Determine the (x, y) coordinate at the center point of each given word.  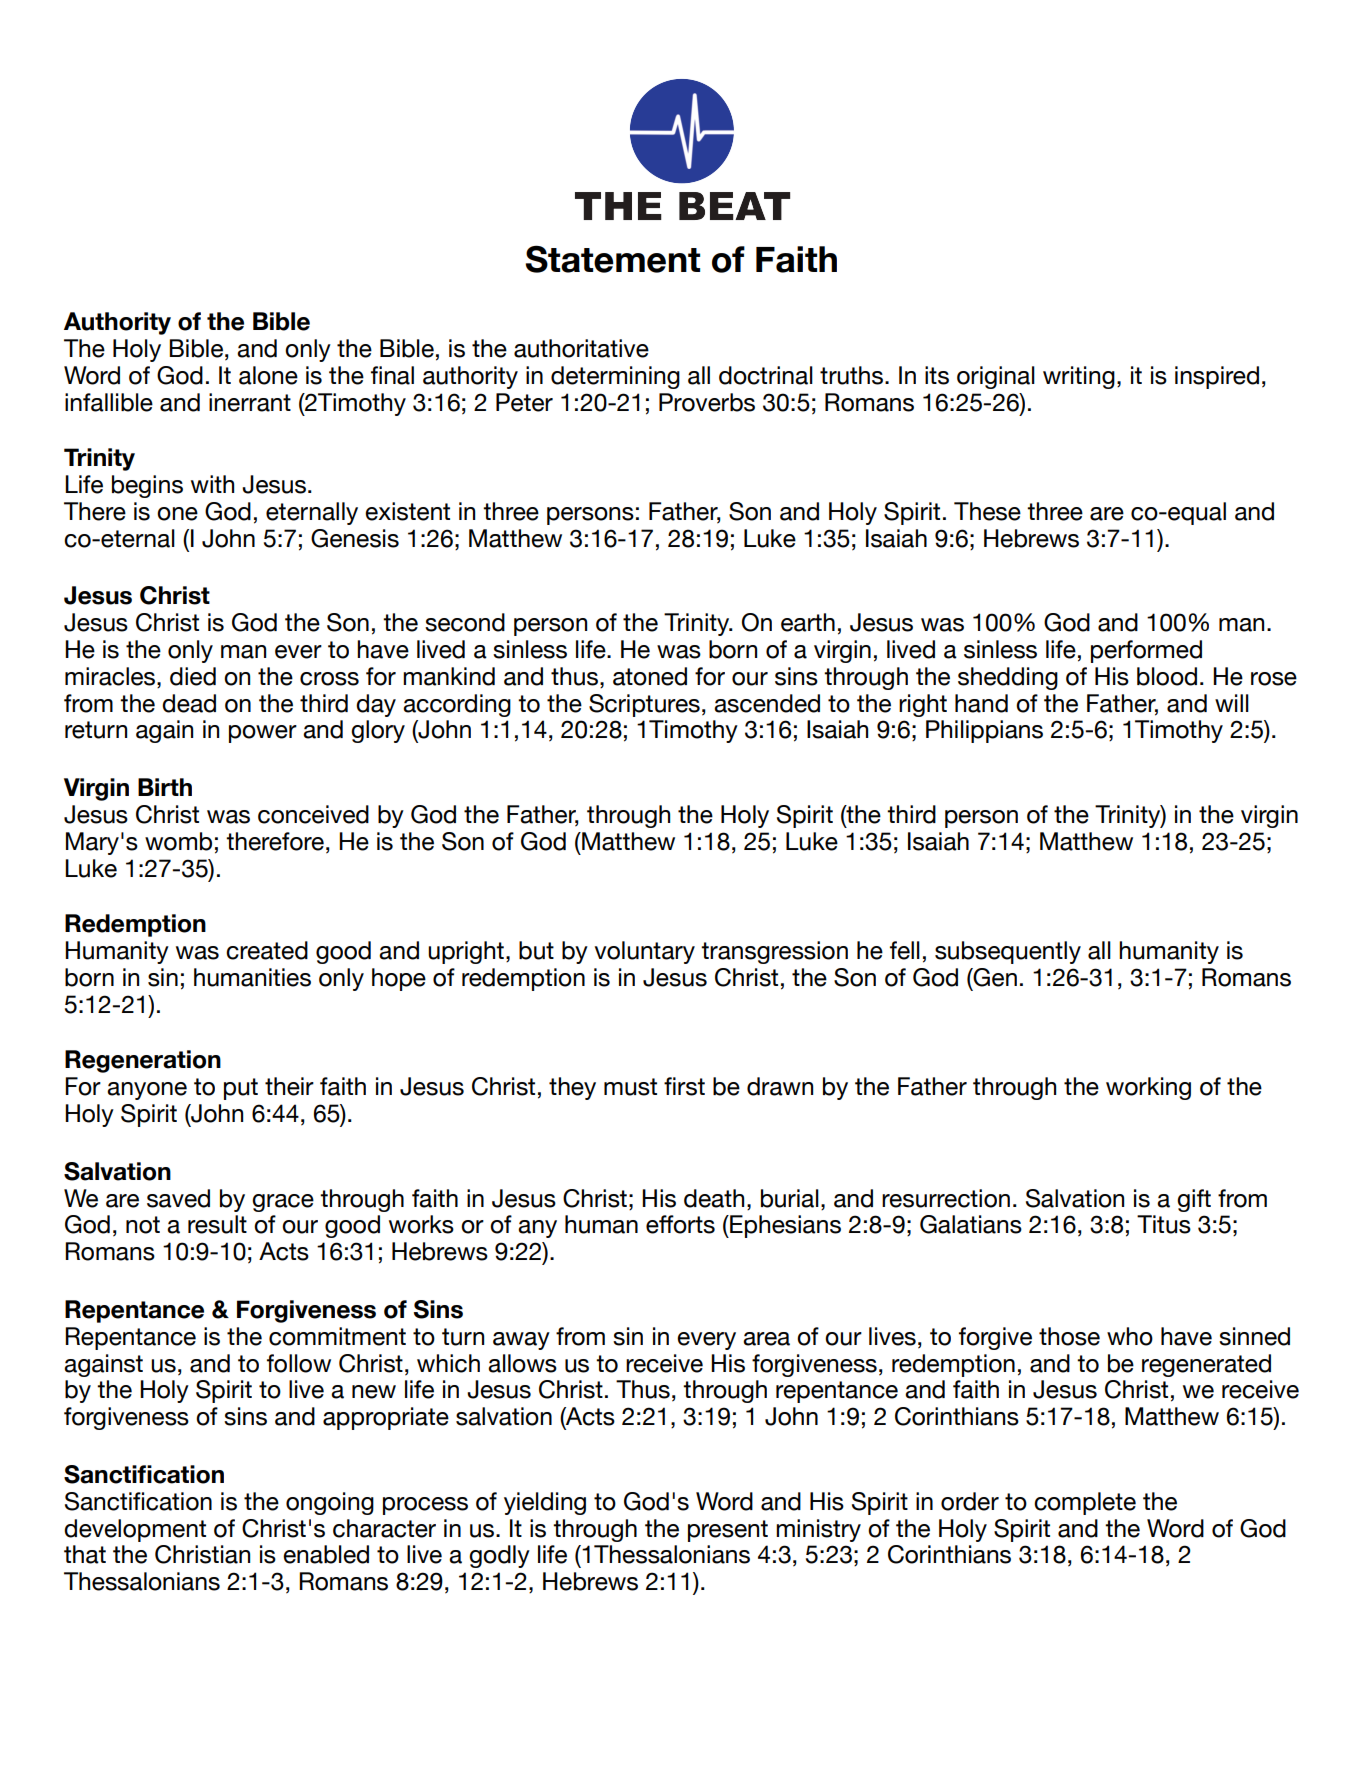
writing (1079, 377)
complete (1085, 1503)
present (728, 1531)
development (135, 1530)
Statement (612, 259)
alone (268, 375)
